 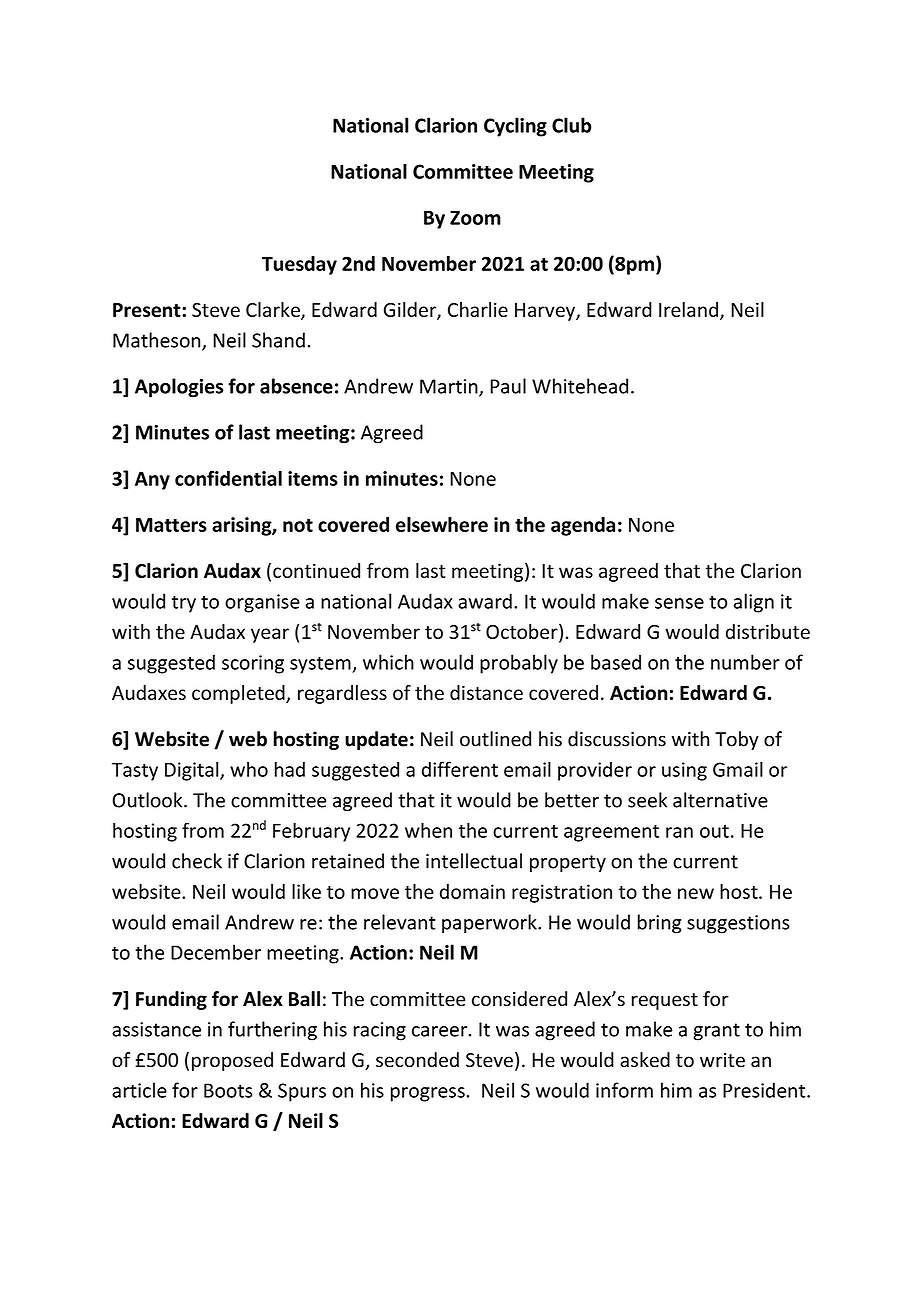 I want to click on Club, so click(x=571, y=125).
